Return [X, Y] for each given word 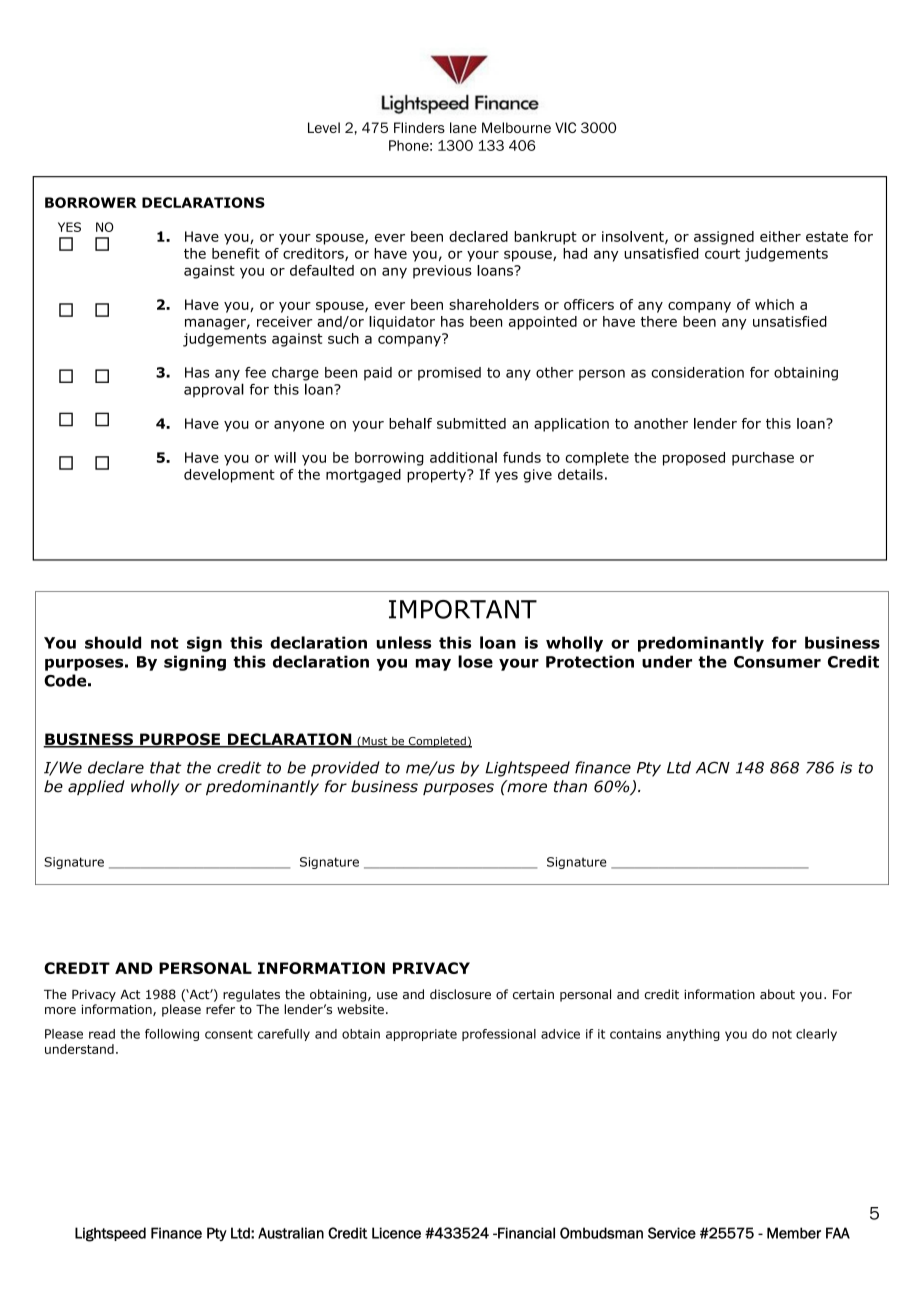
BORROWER [91, 202]
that [166, 767]
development [229, 476]
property [438, 476]
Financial [525, 1233]
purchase [763, 459]
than [570, 786]
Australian [291, 1233]
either [780, 236]
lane [463, 127]
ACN [713, 767]
